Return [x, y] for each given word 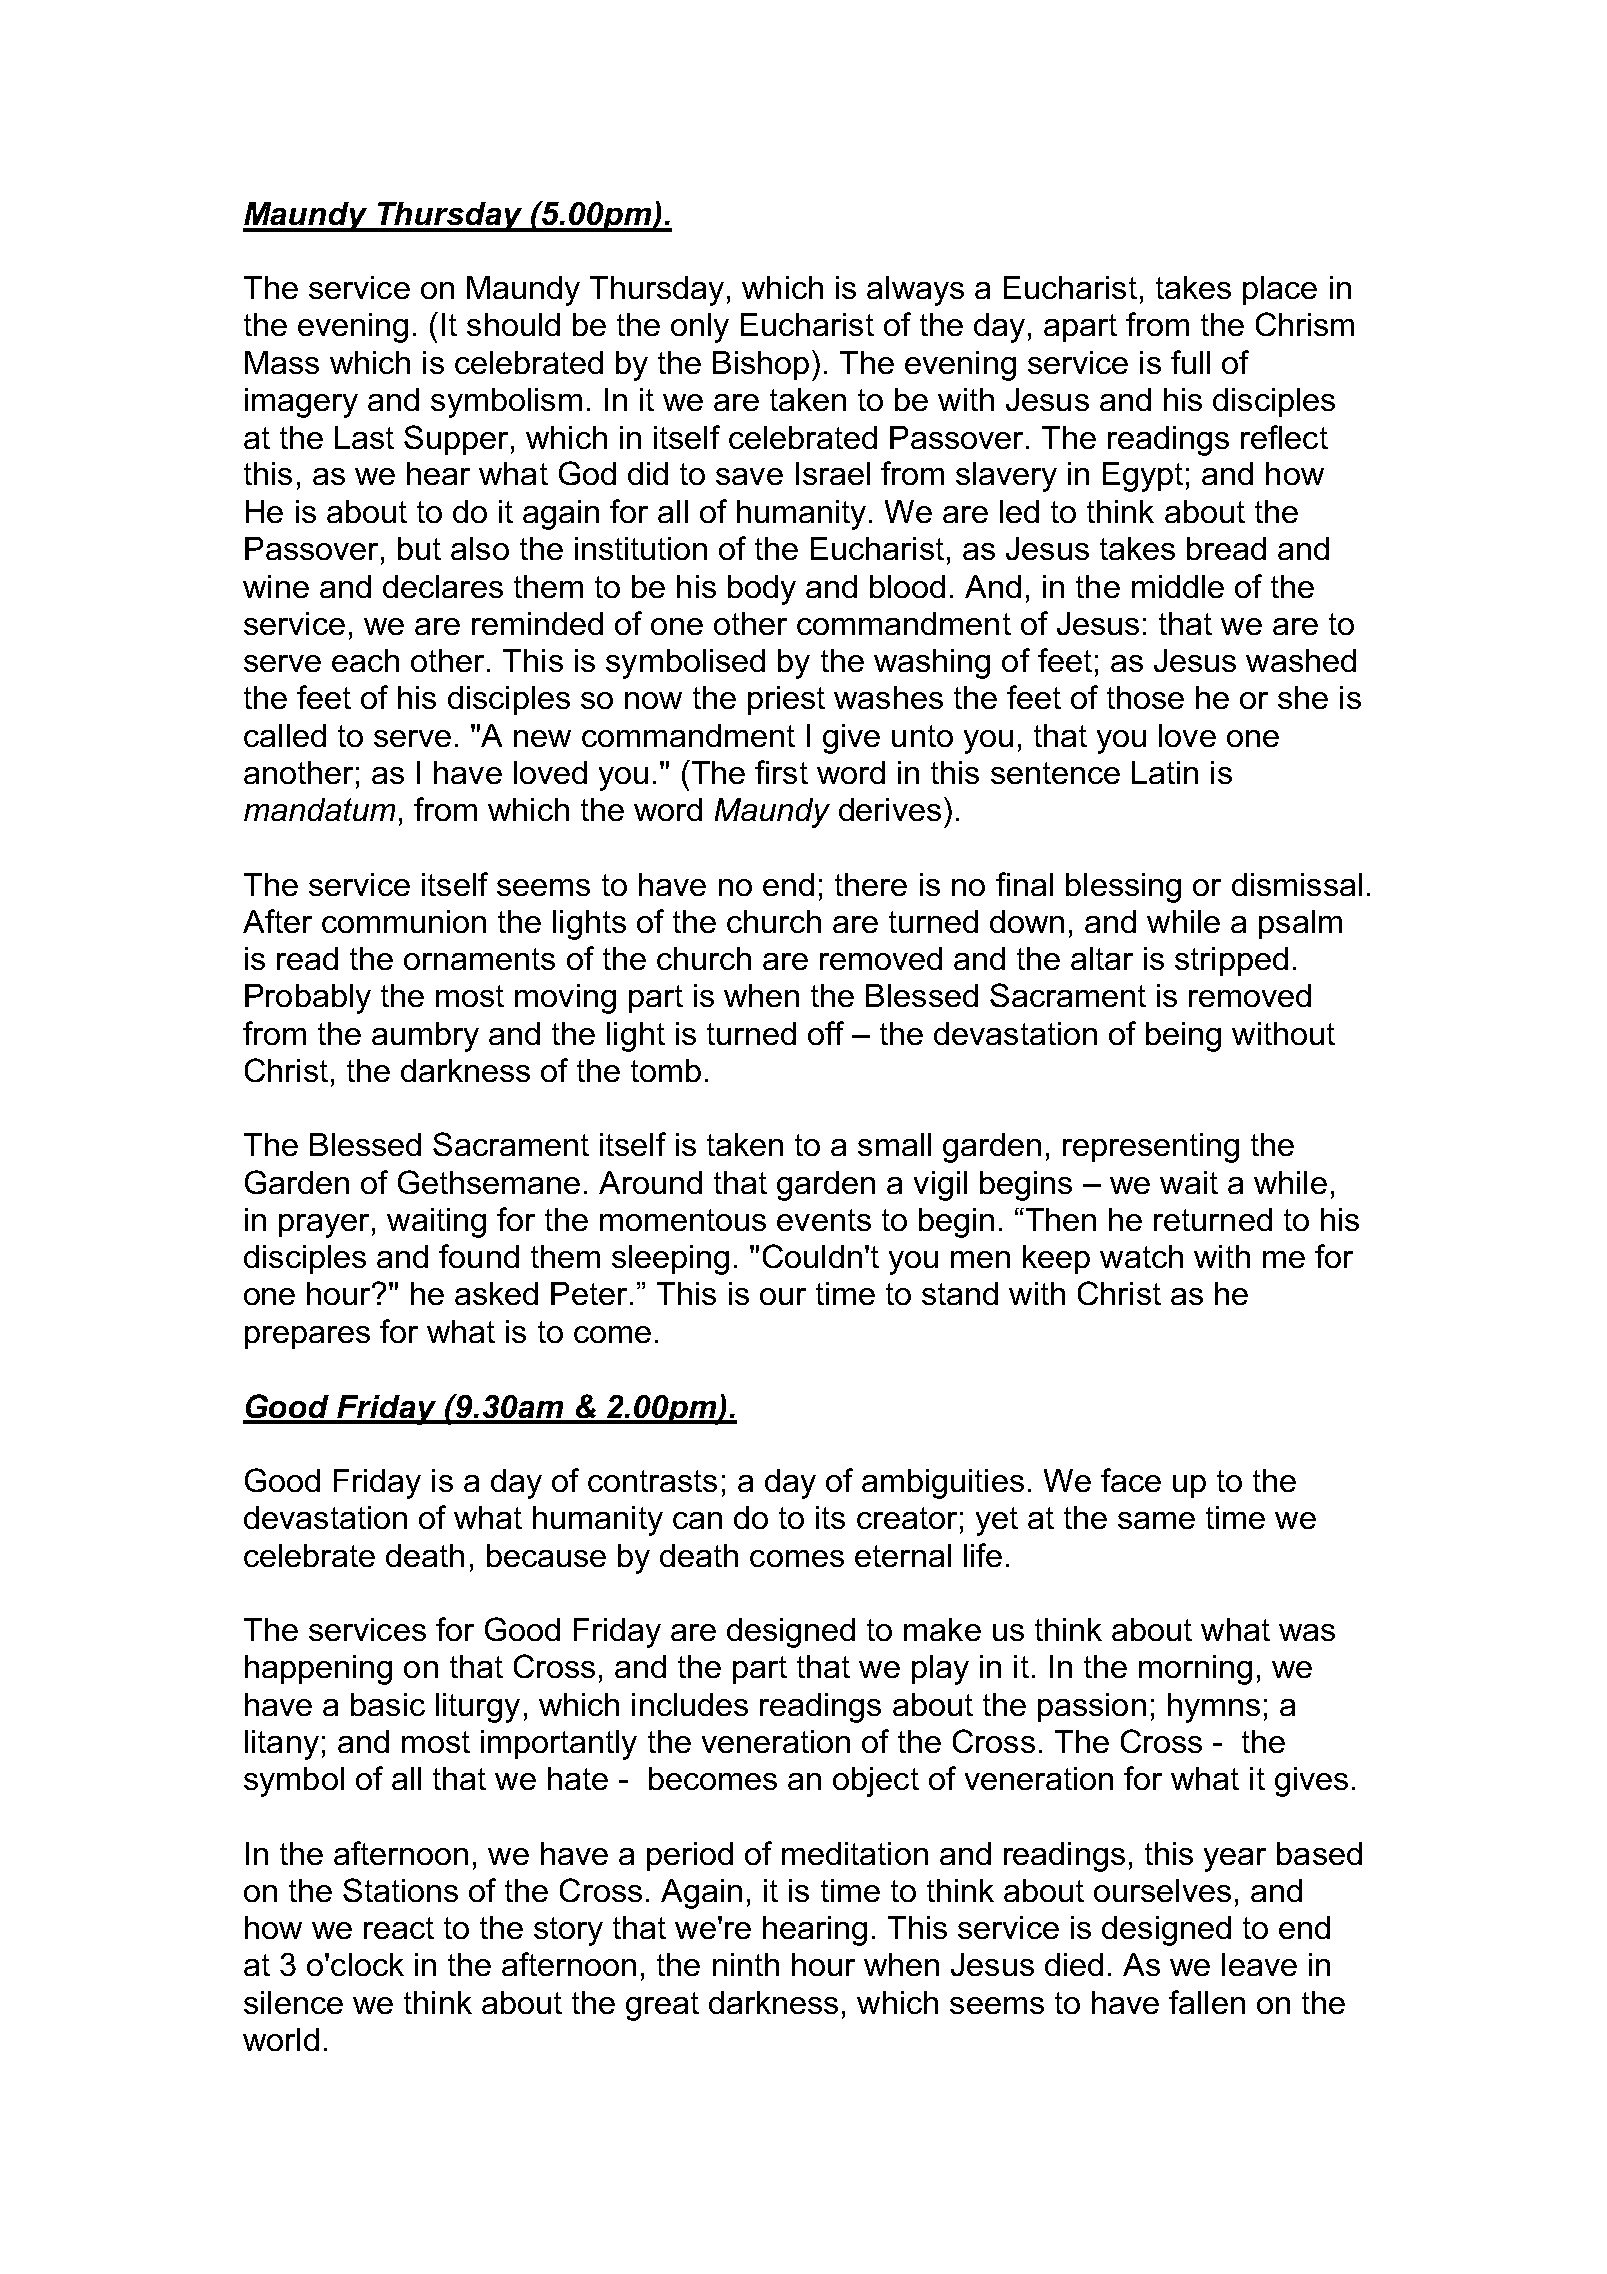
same [1156, 1520]
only [700, 328]
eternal [903, 1555]
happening [318, 1670]
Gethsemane [489, 1182]
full [1190, 362]
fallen [1207, 2002]
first [781, 772]
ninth [746, 1964]
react [399, 1928]
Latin [1165, 772]
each [365, 660]
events [824, 1220]
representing [1151, 1148]
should [513, 324]
